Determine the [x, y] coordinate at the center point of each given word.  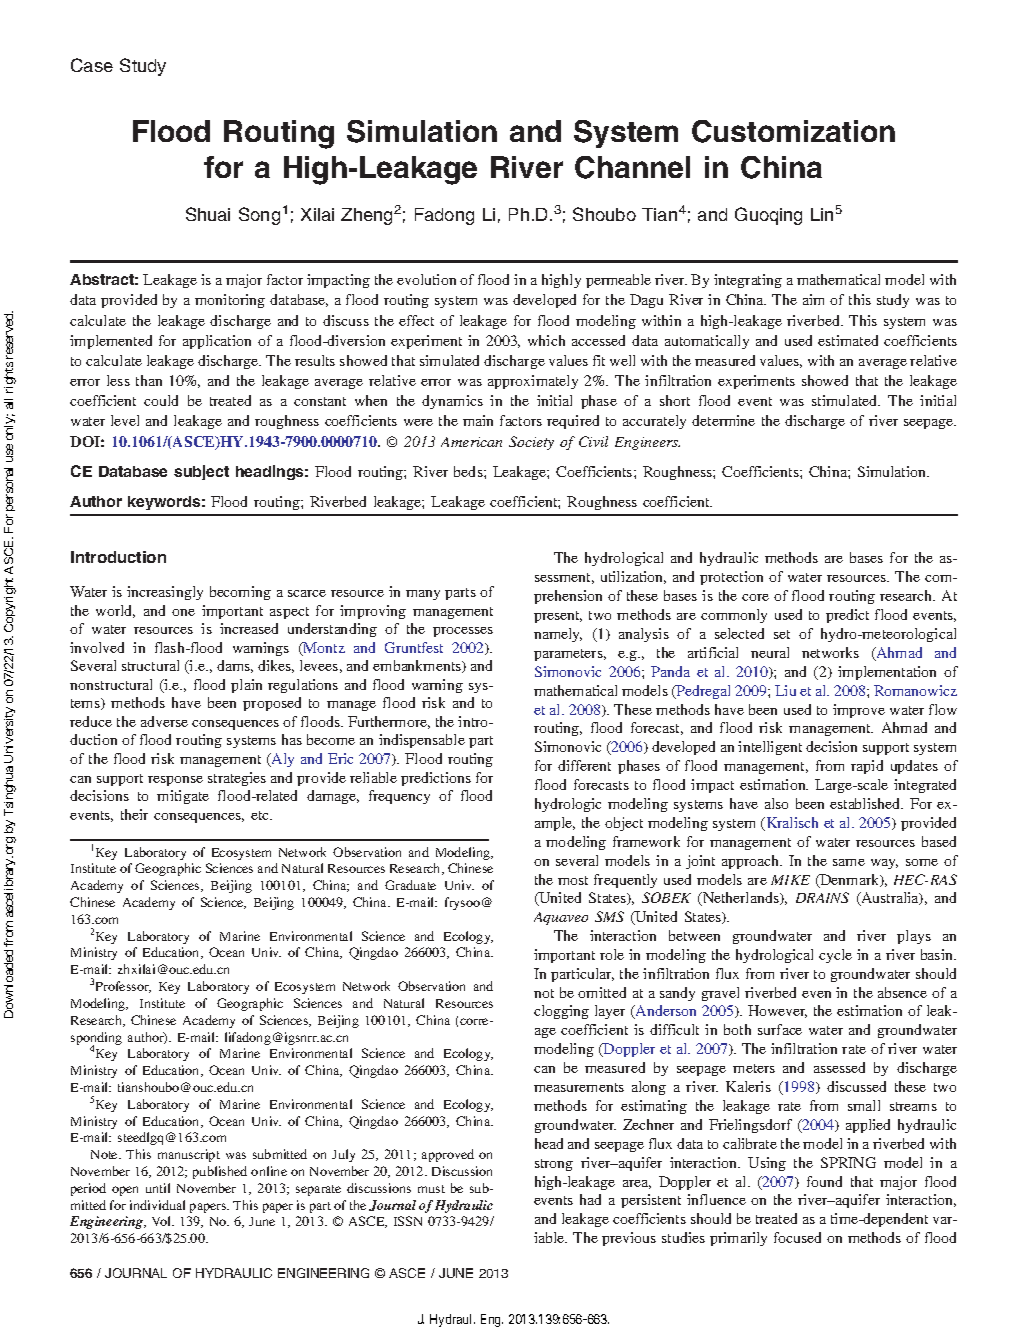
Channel [632, 167]
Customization [793, 131]
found [824, 1181]
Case [92, 65]
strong [554, 1165]
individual [157, 1205]
